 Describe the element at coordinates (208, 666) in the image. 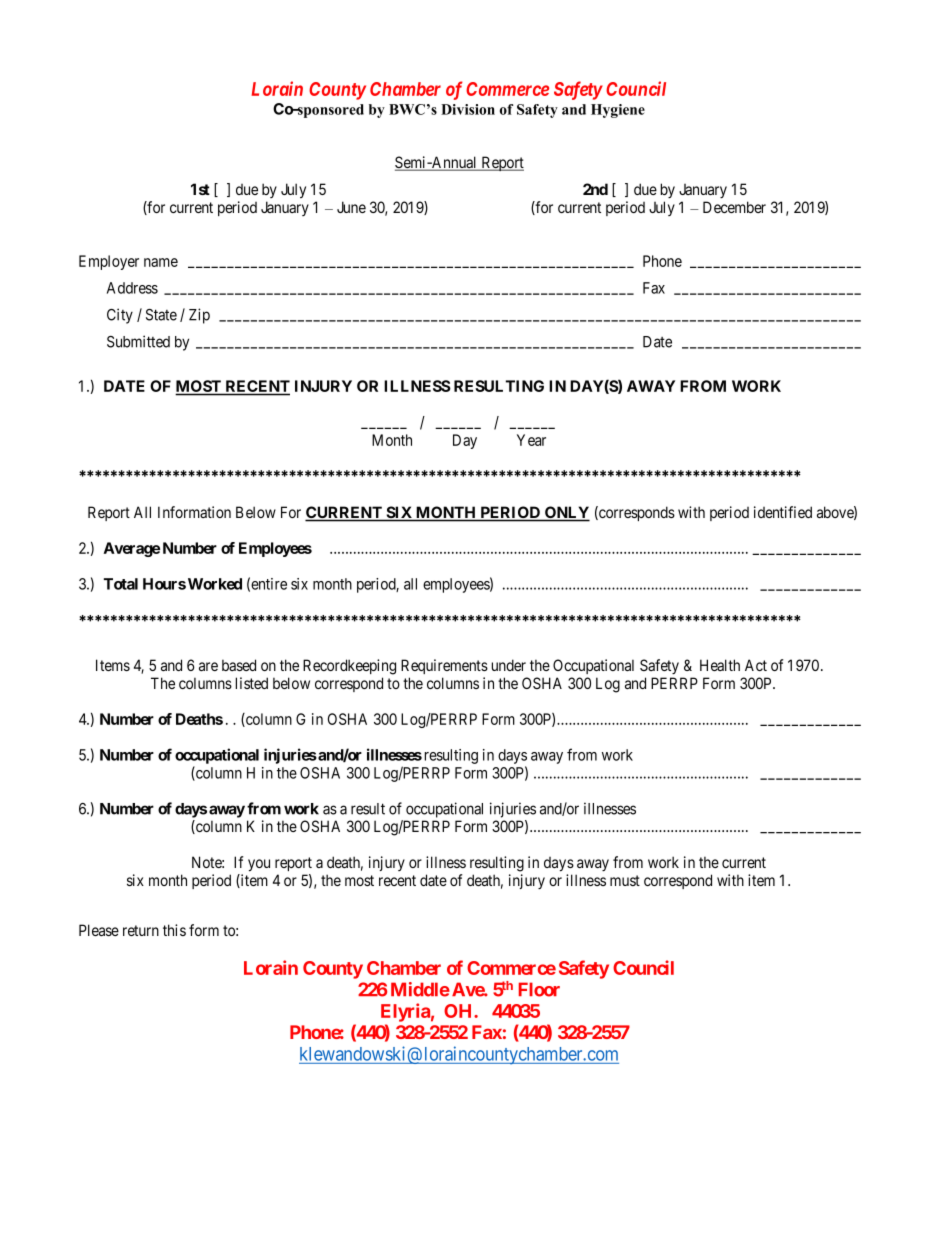

I see `are` at that location.
